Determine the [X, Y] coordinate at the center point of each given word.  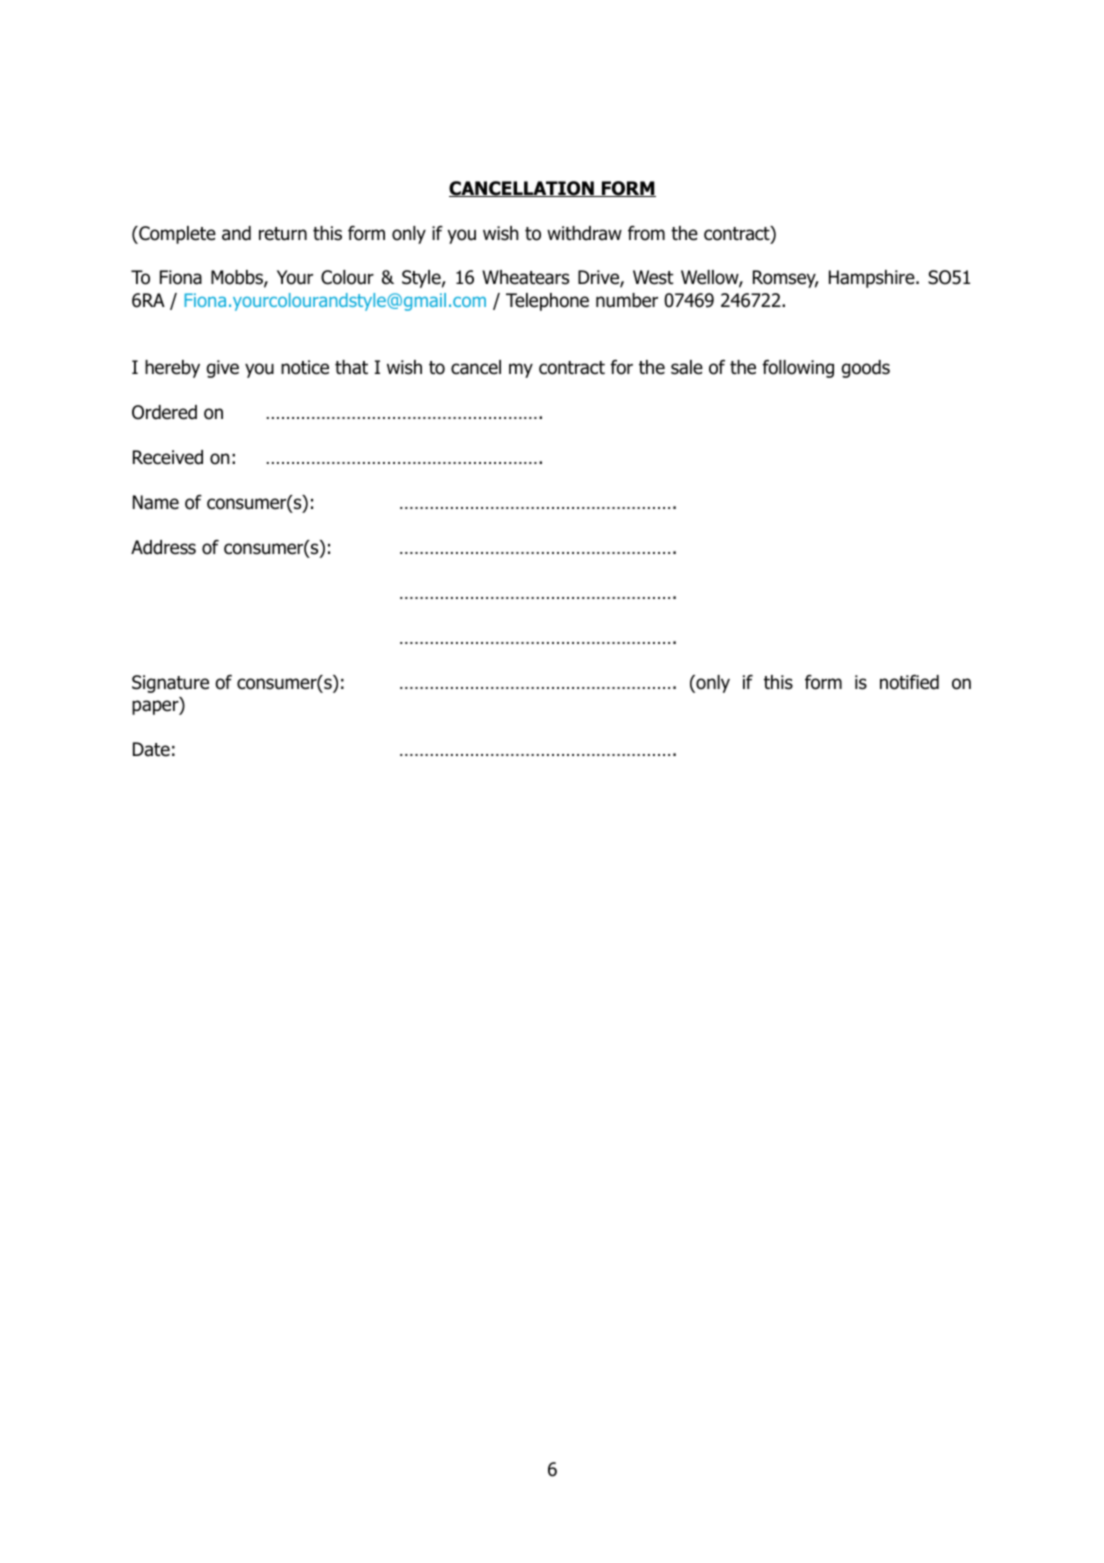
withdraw [584, 233]
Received [168, 457]
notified [909, 682]
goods [865, 369]
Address [163, 547]
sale [687, 367]
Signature [170, 684]
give [222, 369]
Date [151, 749]
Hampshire [873, 279]
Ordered [164, 412]
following [798, 369]
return [283, 234]
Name [156, 502]
